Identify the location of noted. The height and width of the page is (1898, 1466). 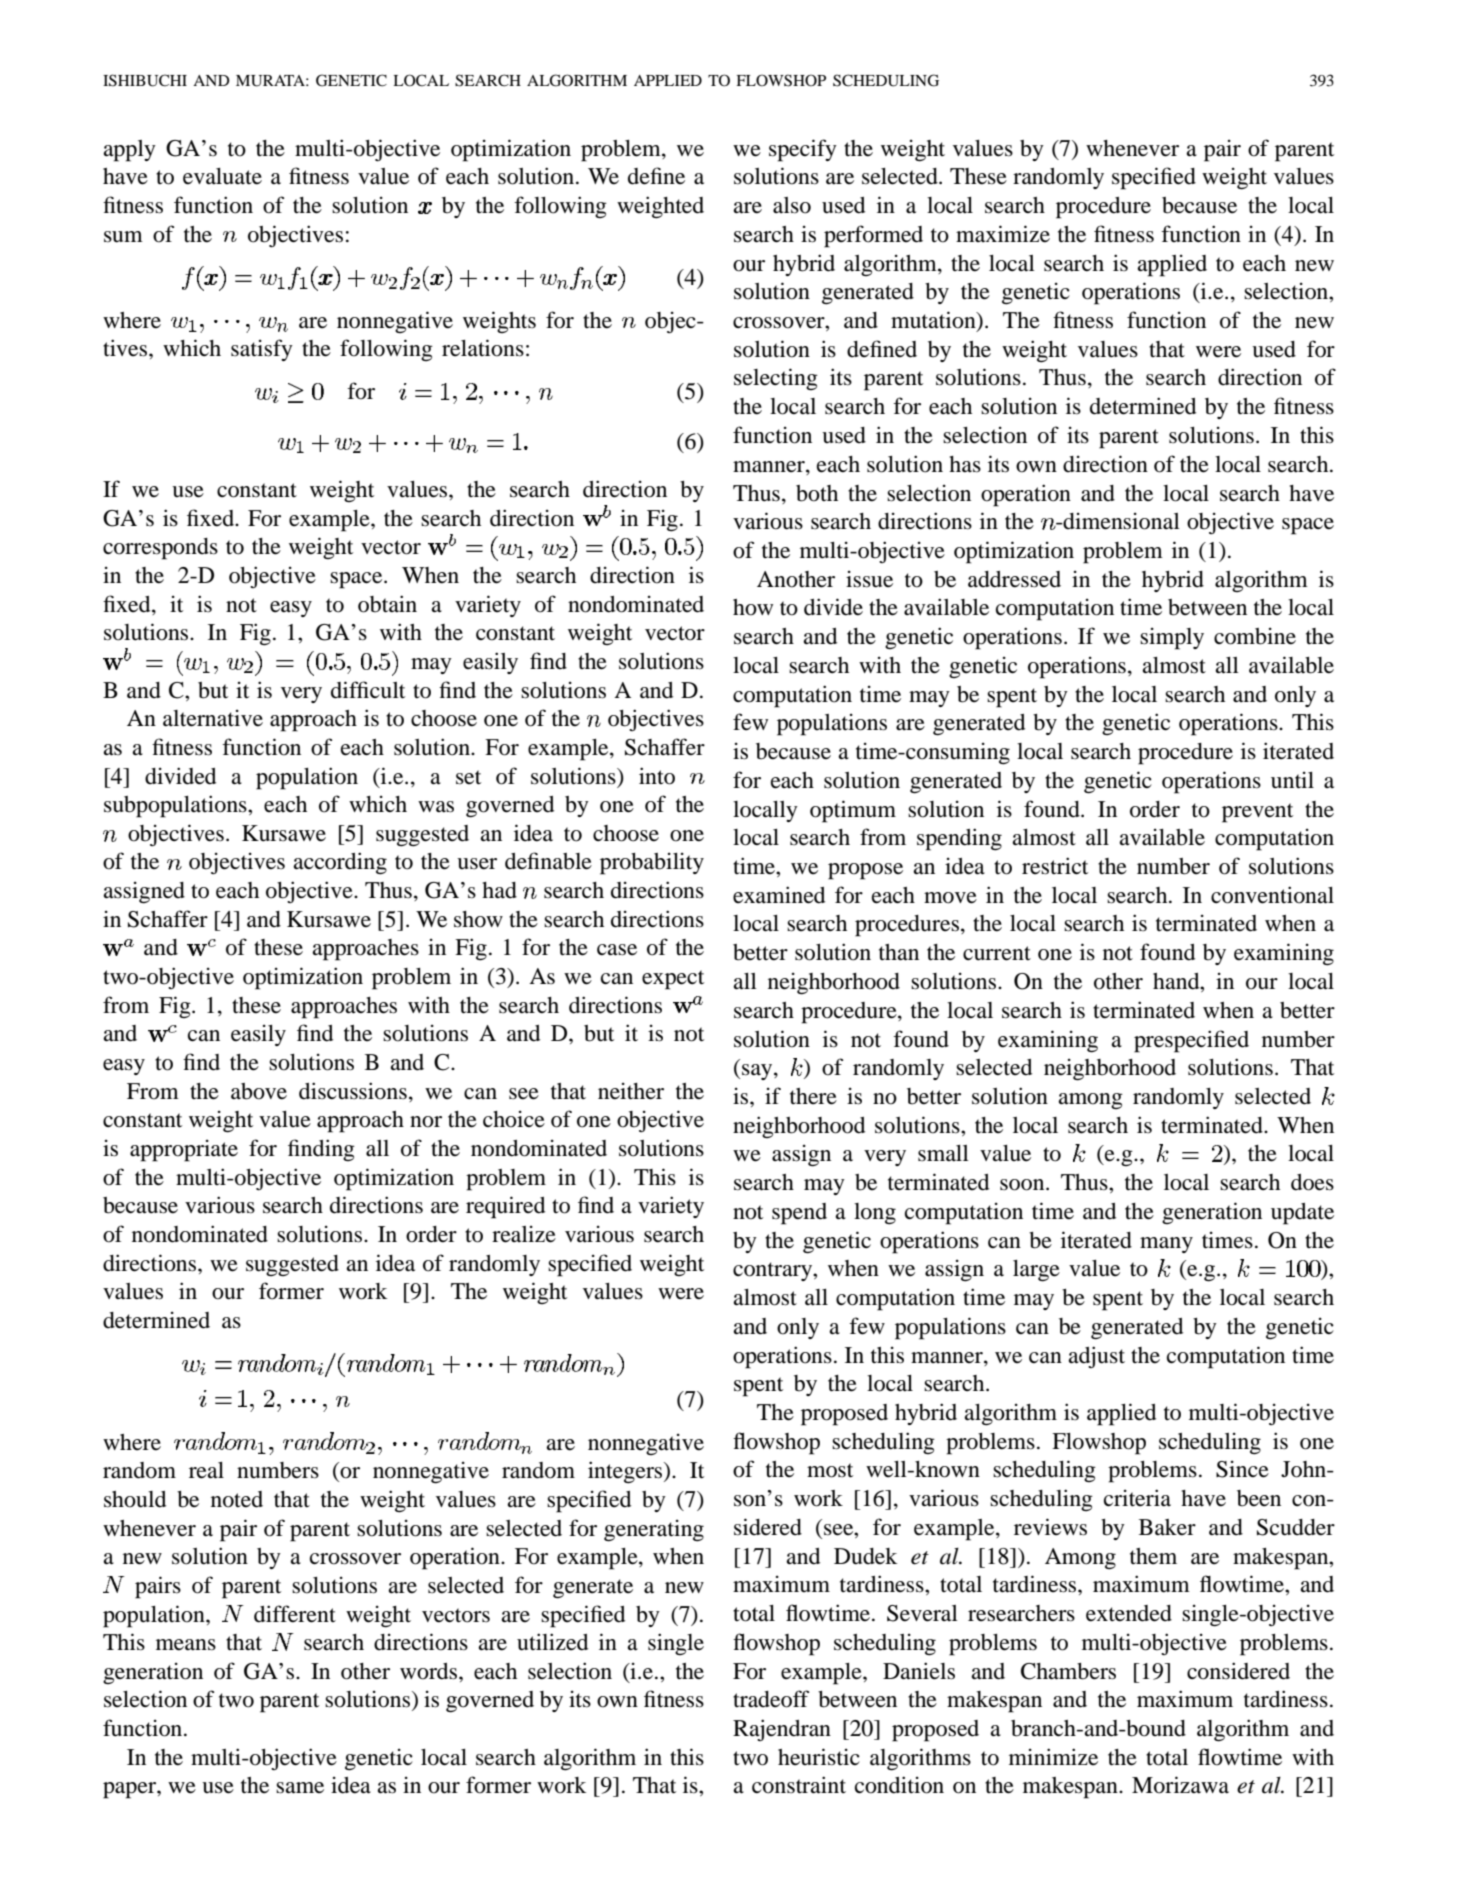
(237, 1499).
